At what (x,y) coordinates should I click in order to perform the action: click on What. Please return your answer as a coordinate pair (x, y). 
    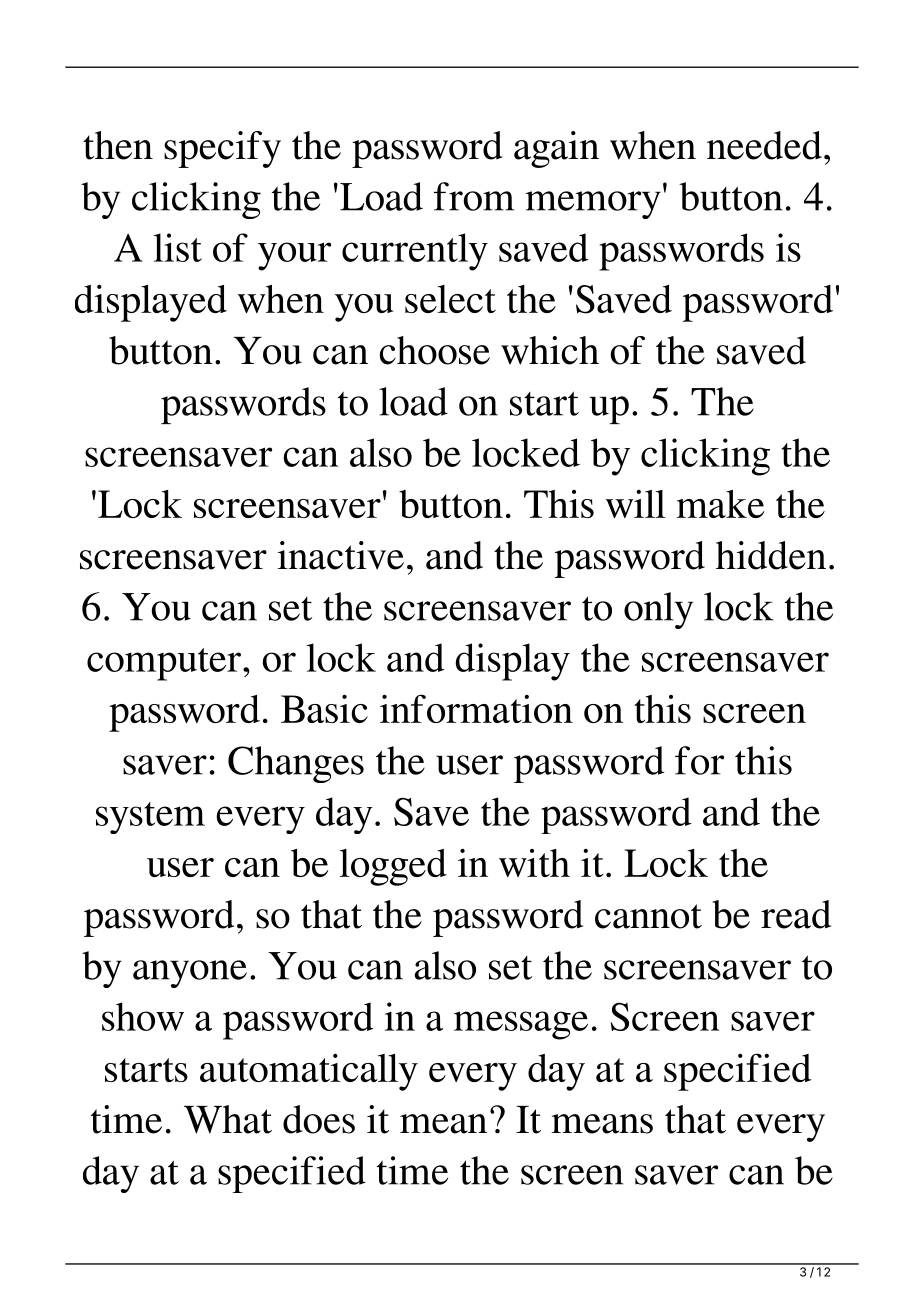
    Looking at the image, I should click on (228, 1119).
